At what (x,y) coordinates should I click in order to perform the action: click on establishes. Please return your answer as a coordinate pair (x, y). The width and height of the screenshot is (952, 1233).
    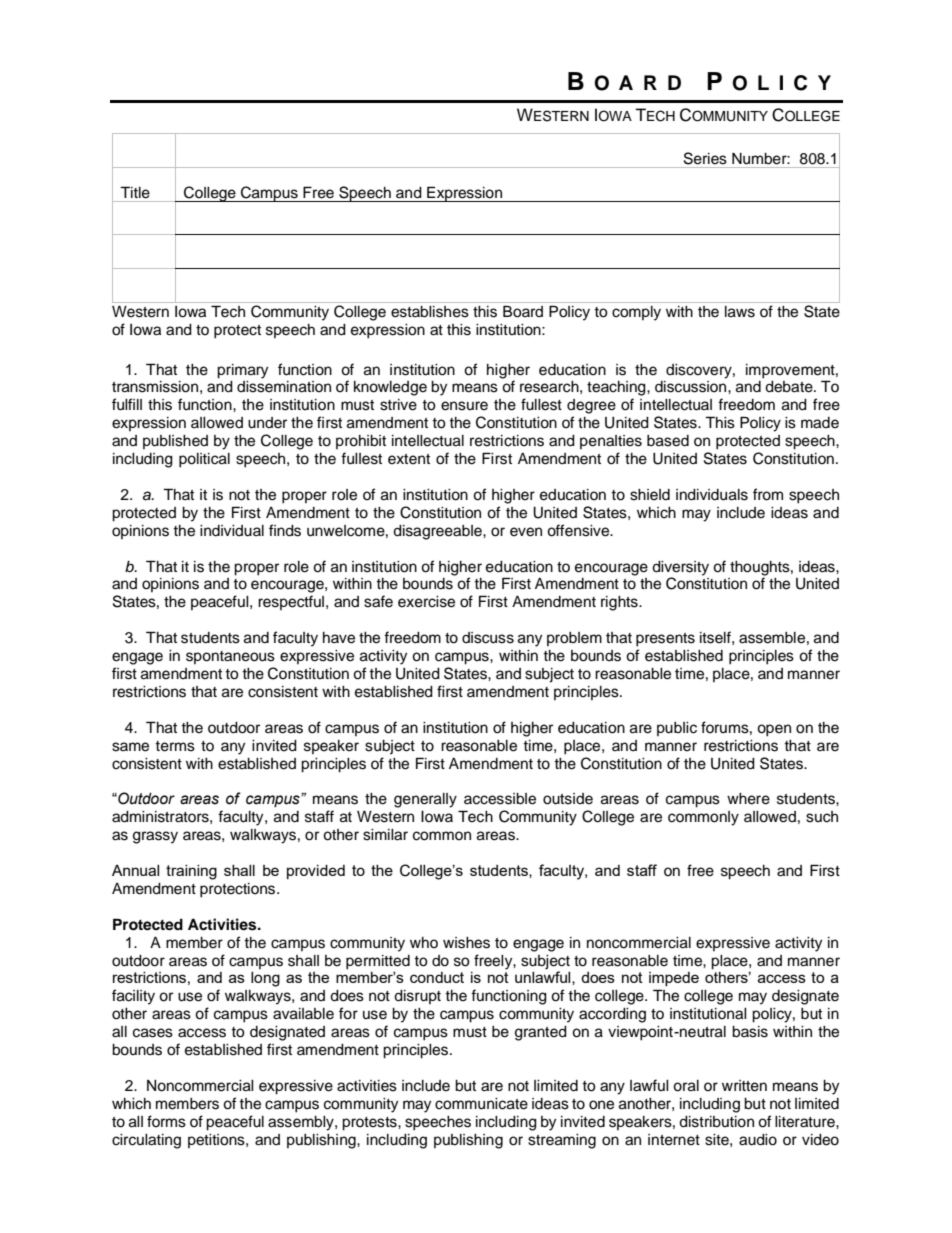
    Looking at the image, I should click on (430, 312).
